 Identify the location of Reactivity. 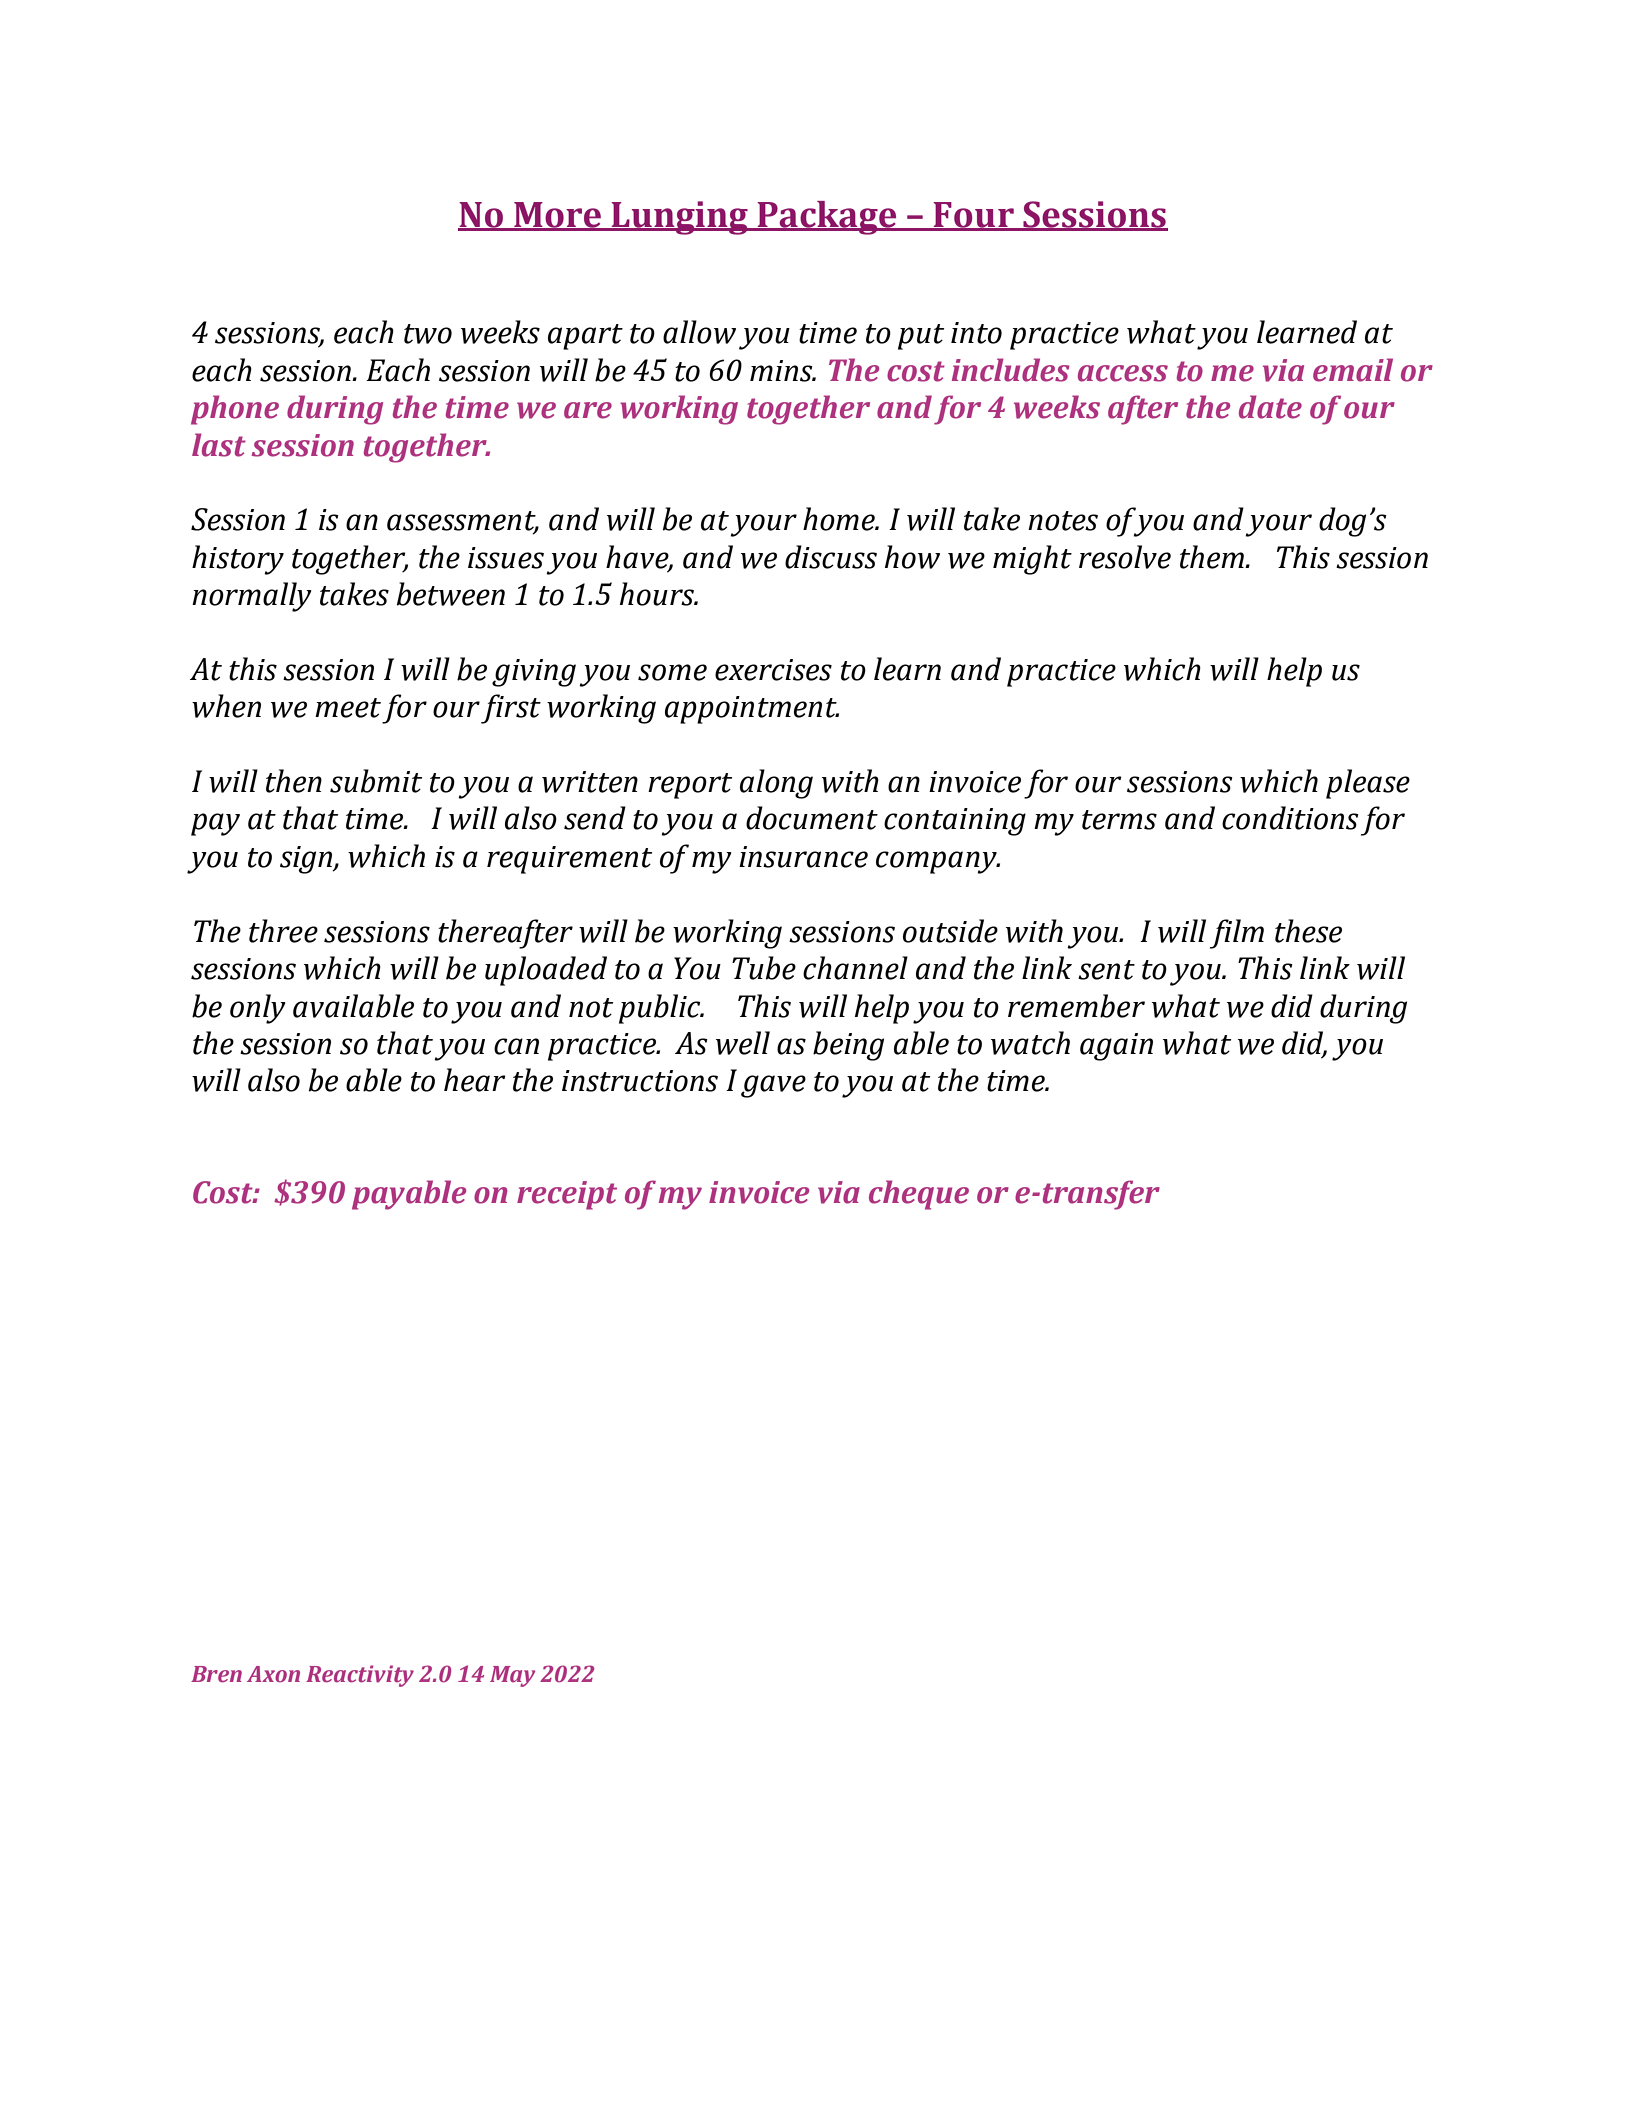
(360, 1676).
